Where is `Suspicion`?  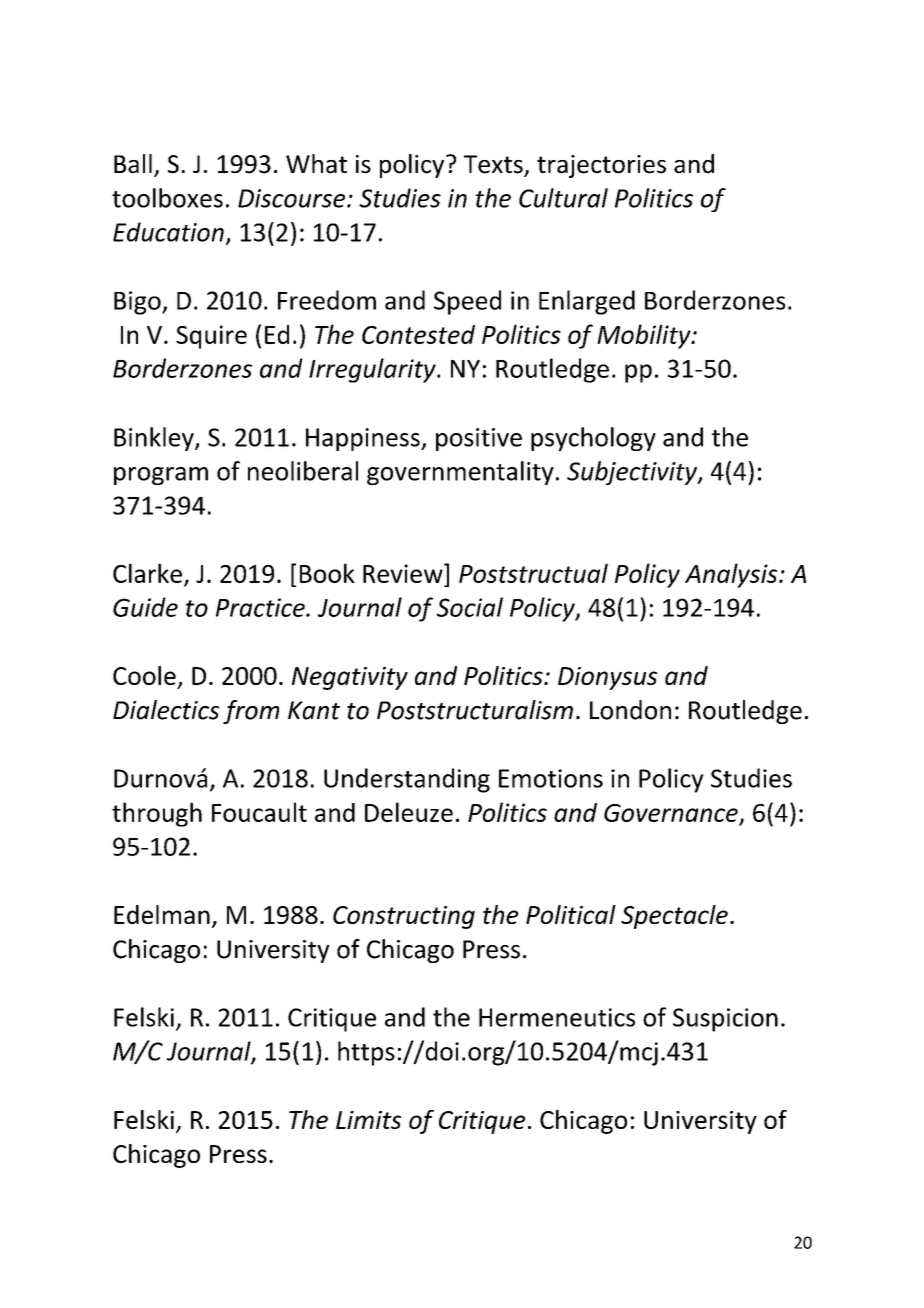
Suspicion is located at coordinates (725, 1020).
